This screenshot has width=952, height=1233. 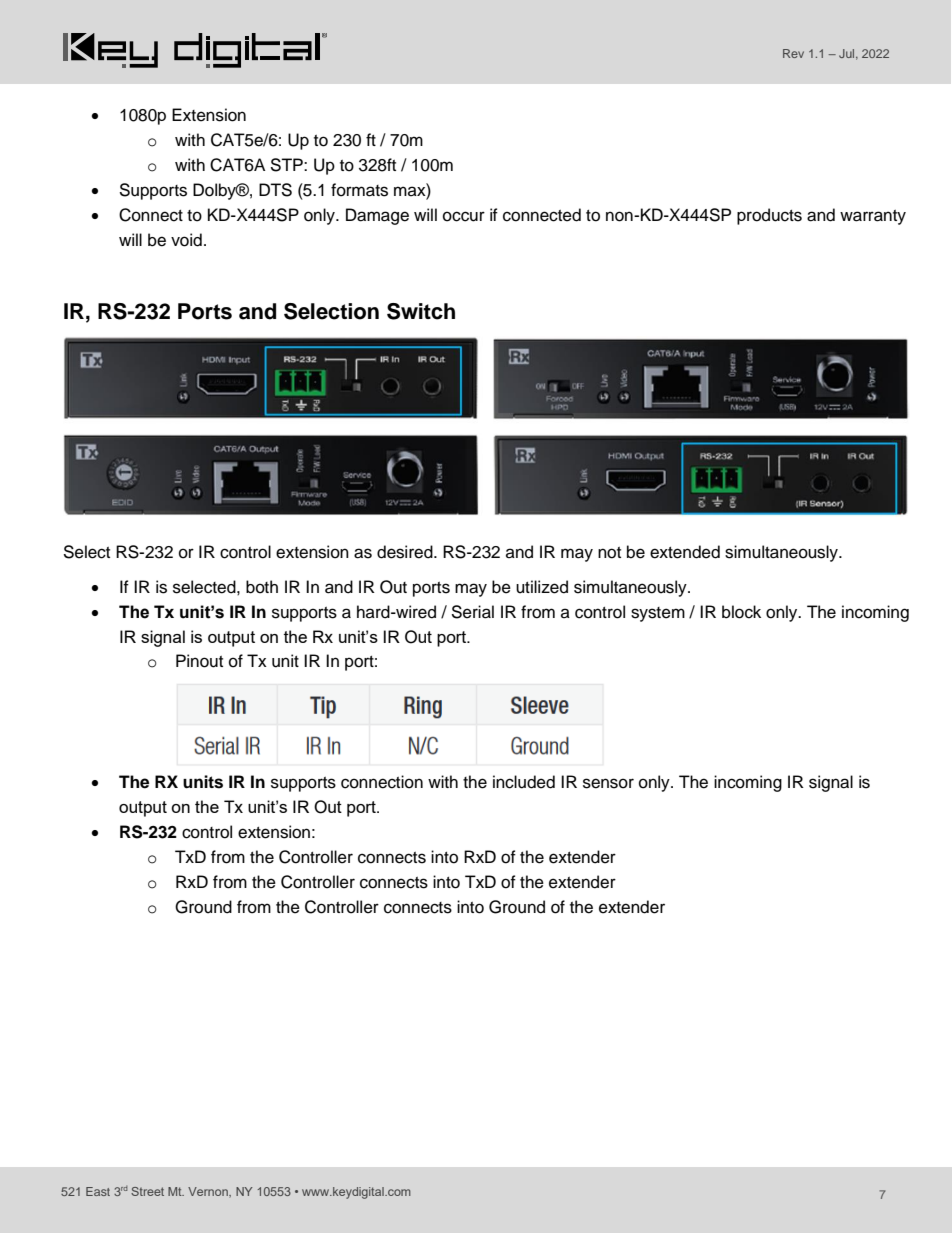 I want to click on Street, so click(x=147, y=1191).
